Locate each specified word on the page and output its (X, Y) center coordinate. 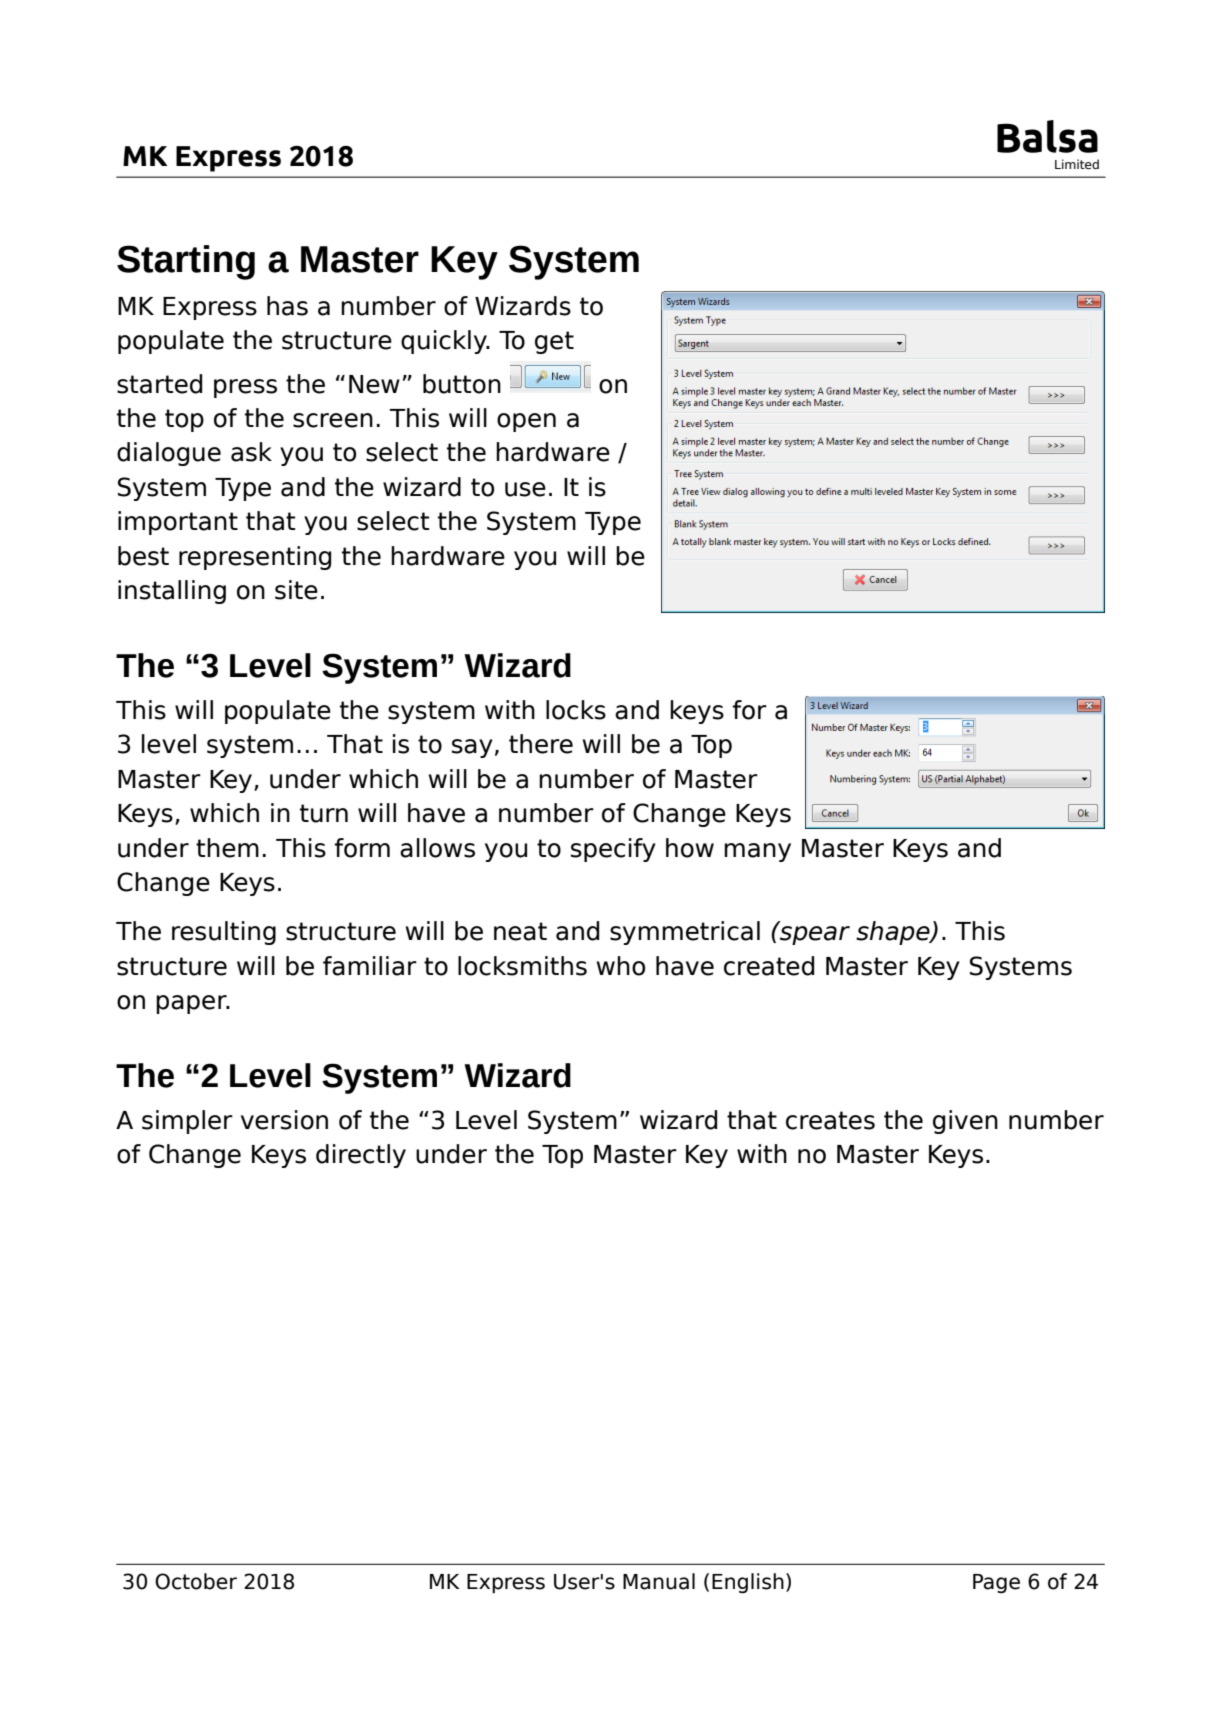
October (196, 1581)
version (284, 1120)
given (965, 1122)
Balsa (1047, 136)
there (541, 744)
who (621, 966)
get (554, 342)
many (757, 852)
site (296, 590)
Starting (186, 262)
